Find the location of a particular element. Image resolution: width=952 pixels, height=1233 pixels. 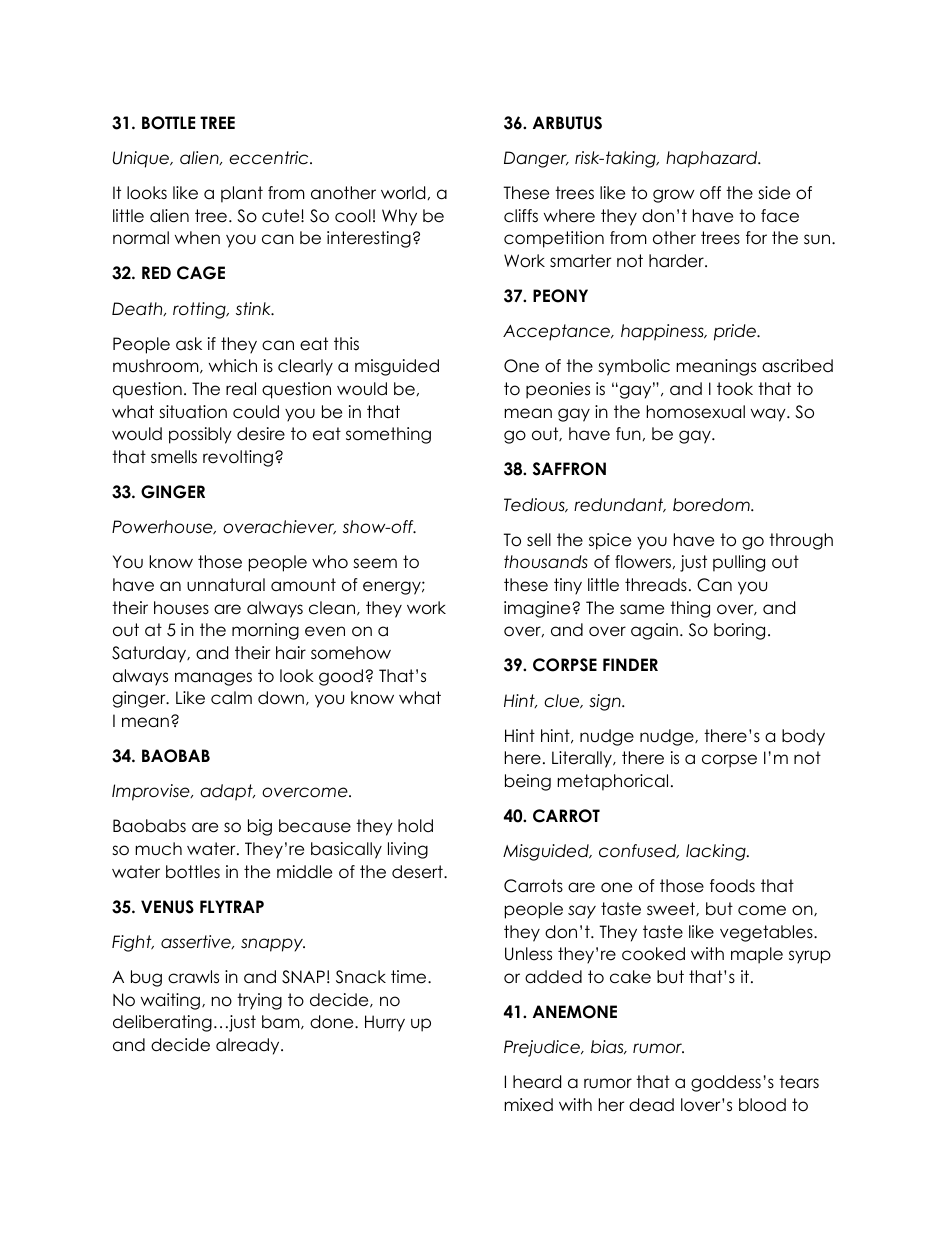

heard is located at coordinates (537, 1082).
